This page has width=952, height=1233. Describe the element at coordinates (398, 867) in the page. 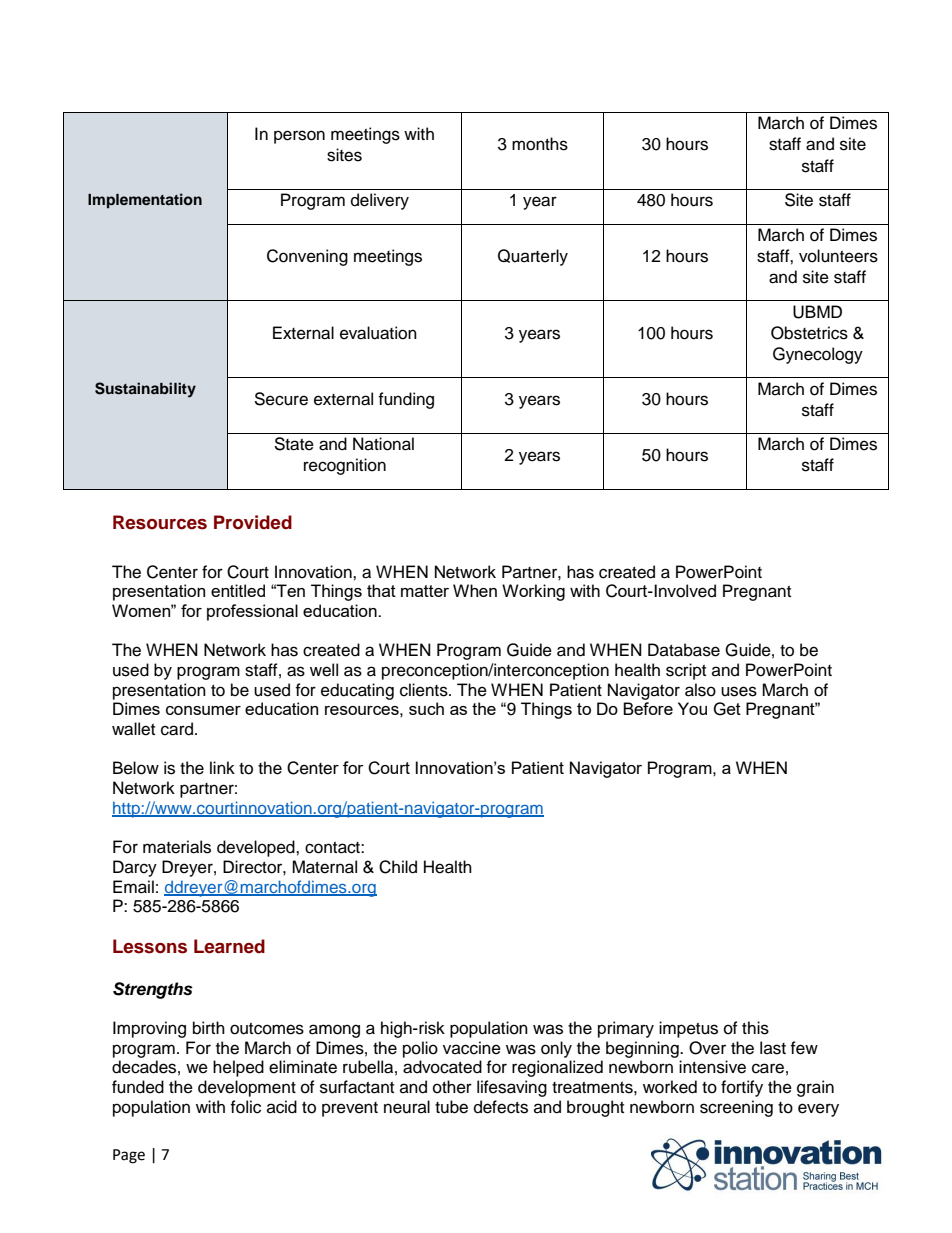

I see `Child` at that location.
